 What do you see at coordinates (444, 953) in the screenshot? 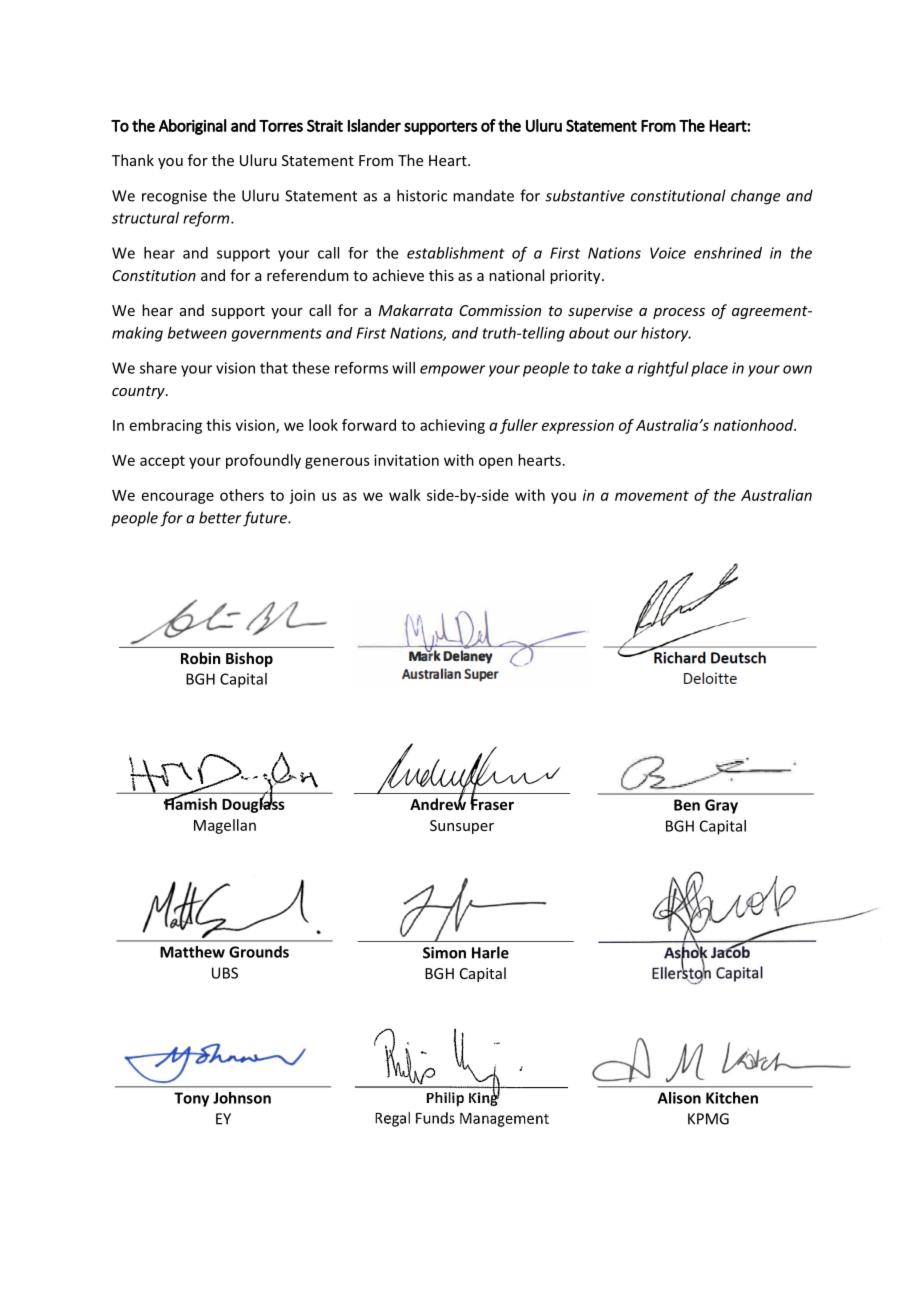
I see `Simon` at bounding box center [444, 953].
